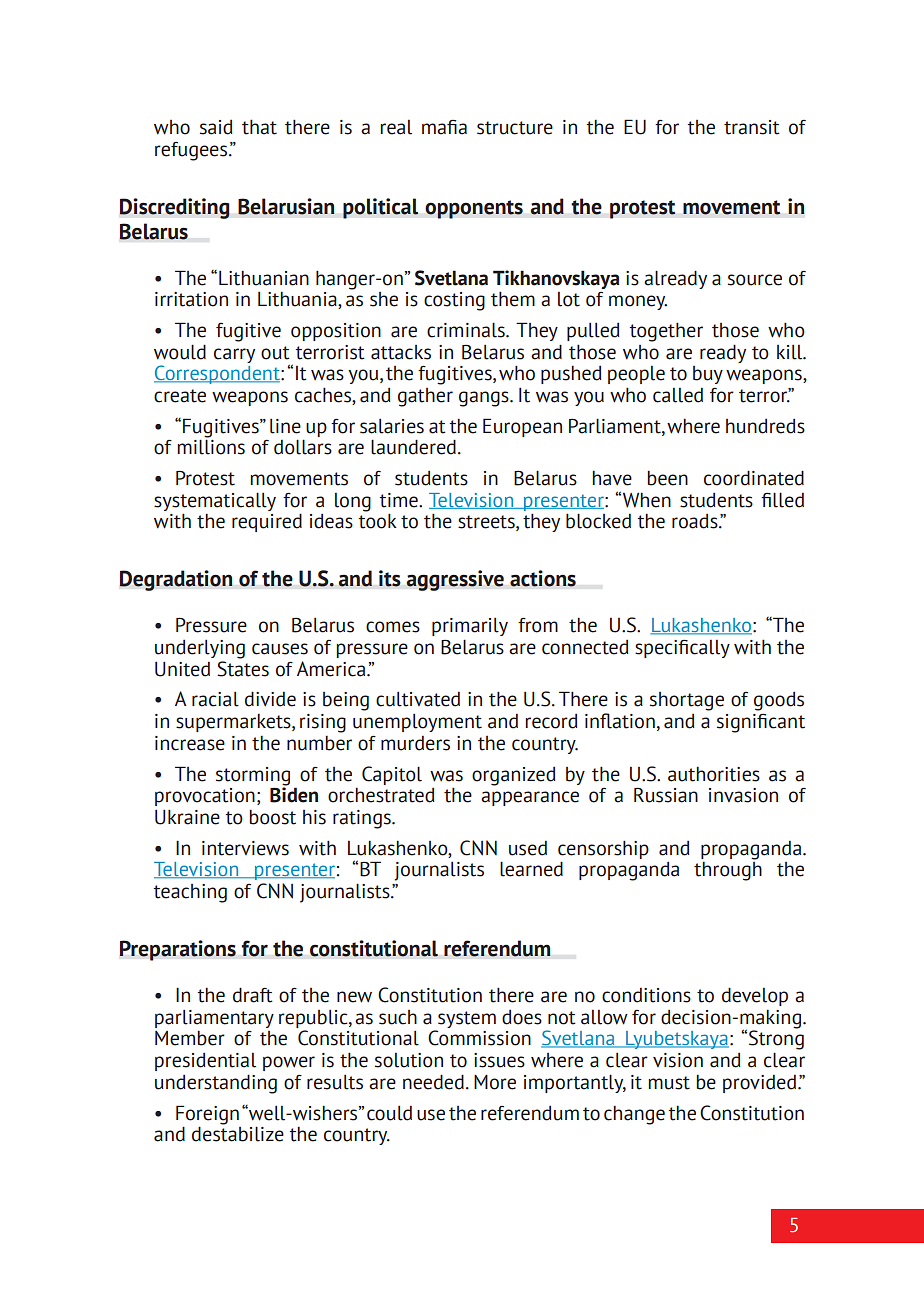 The height and width of the screenshot is (1308, 924). I want to click on More, so click(495, 1082).
